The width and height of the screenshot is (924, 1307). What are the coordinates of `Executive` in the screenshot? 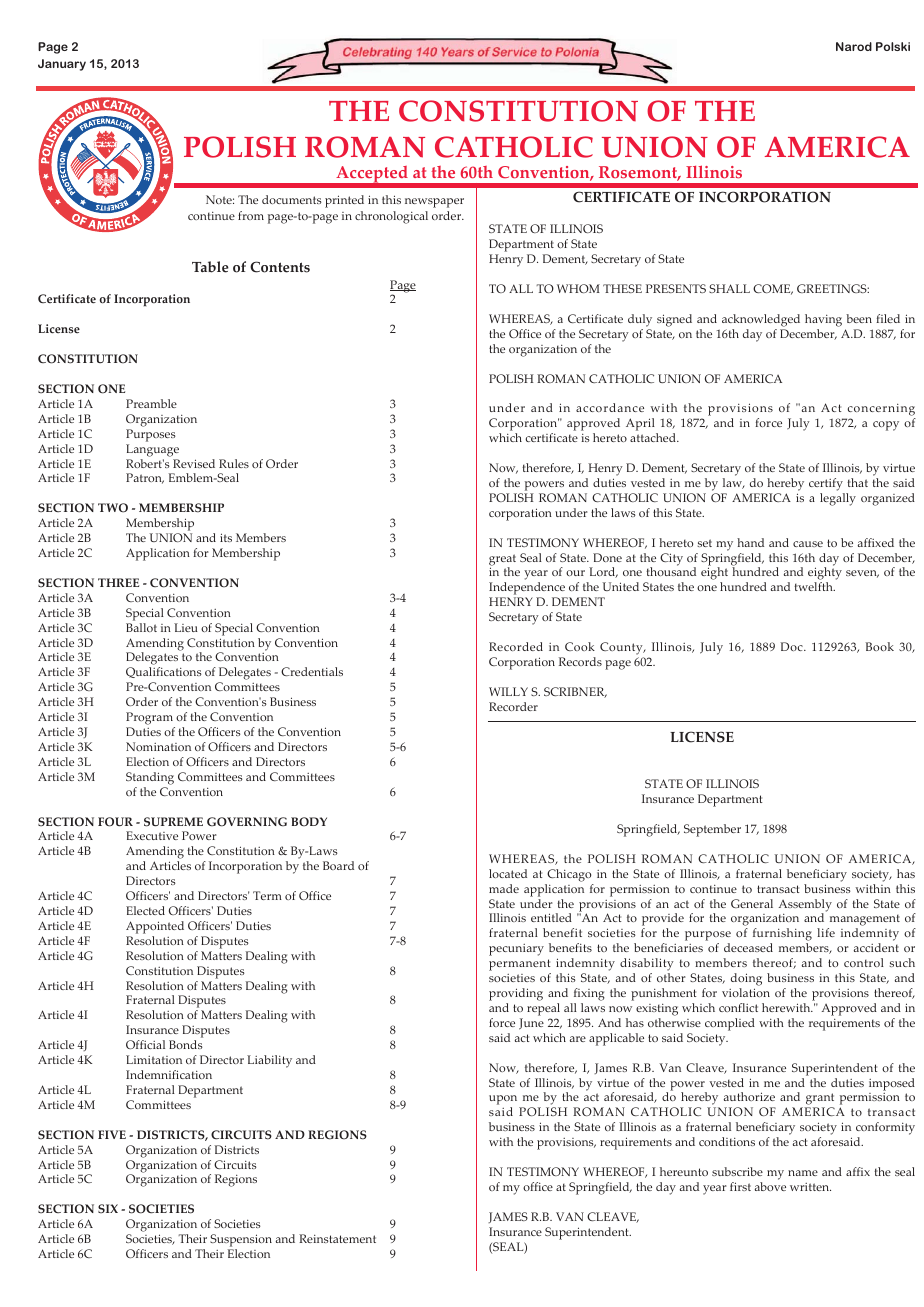 It's located at (152, 835).
